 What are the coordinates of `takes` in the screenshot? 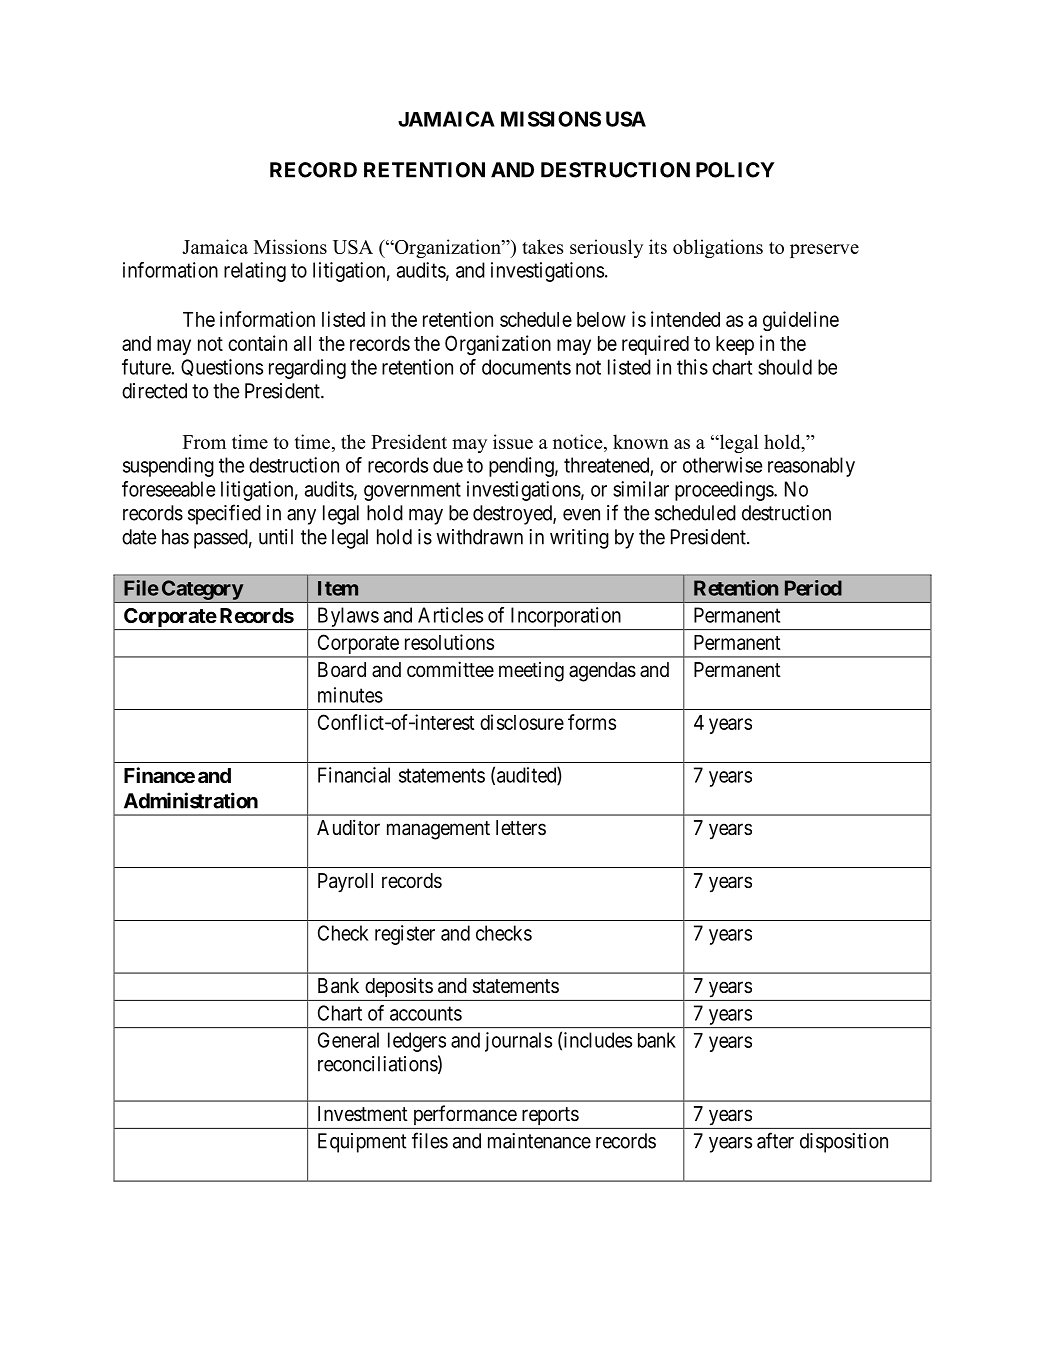 It's located at (542, 246).
